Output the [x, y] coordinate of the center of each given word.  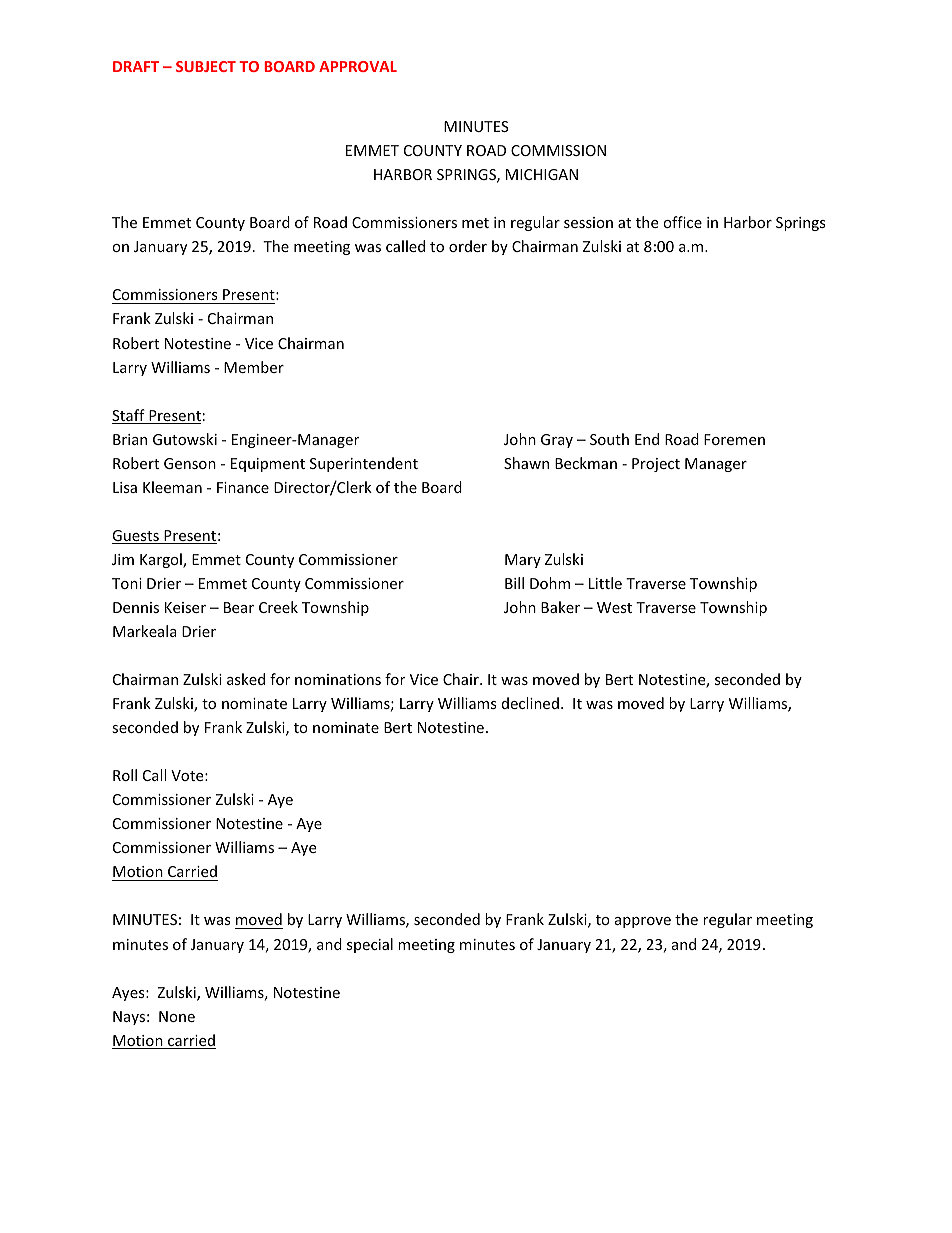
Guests [136, 537]
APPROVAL [358, 66]
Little [605, 583]
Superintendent [364, 464]
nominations [338, 679]
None [177, 1016]
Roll [125, 775]
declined [530, 703]
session [588, 222]
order [468, 246]
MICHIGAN [542, 174]
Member [254, 367]
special [370, 945]
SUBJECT [206, 66]
